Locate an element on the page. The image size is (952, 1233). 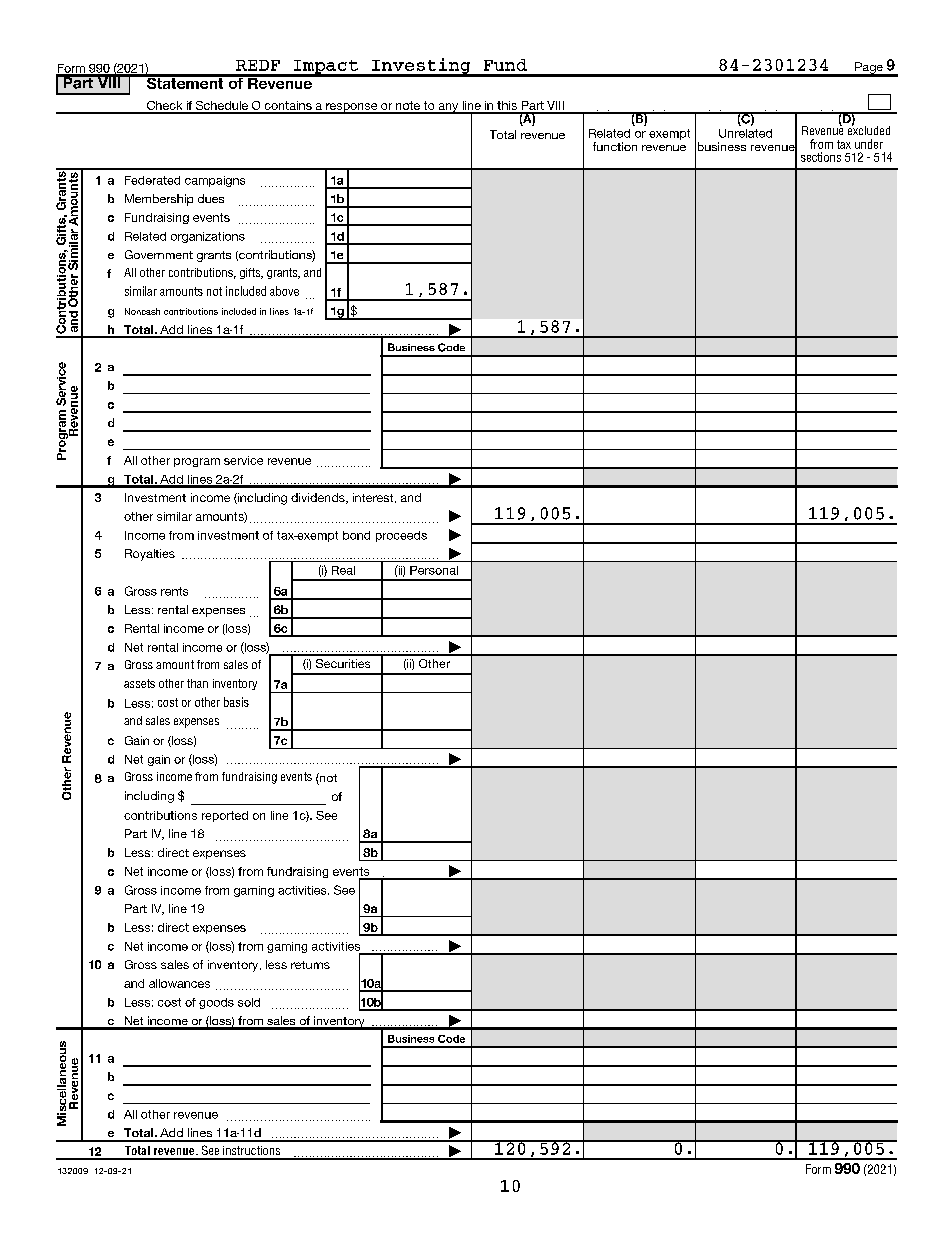
Impact is located at coordinates (325, 68).
